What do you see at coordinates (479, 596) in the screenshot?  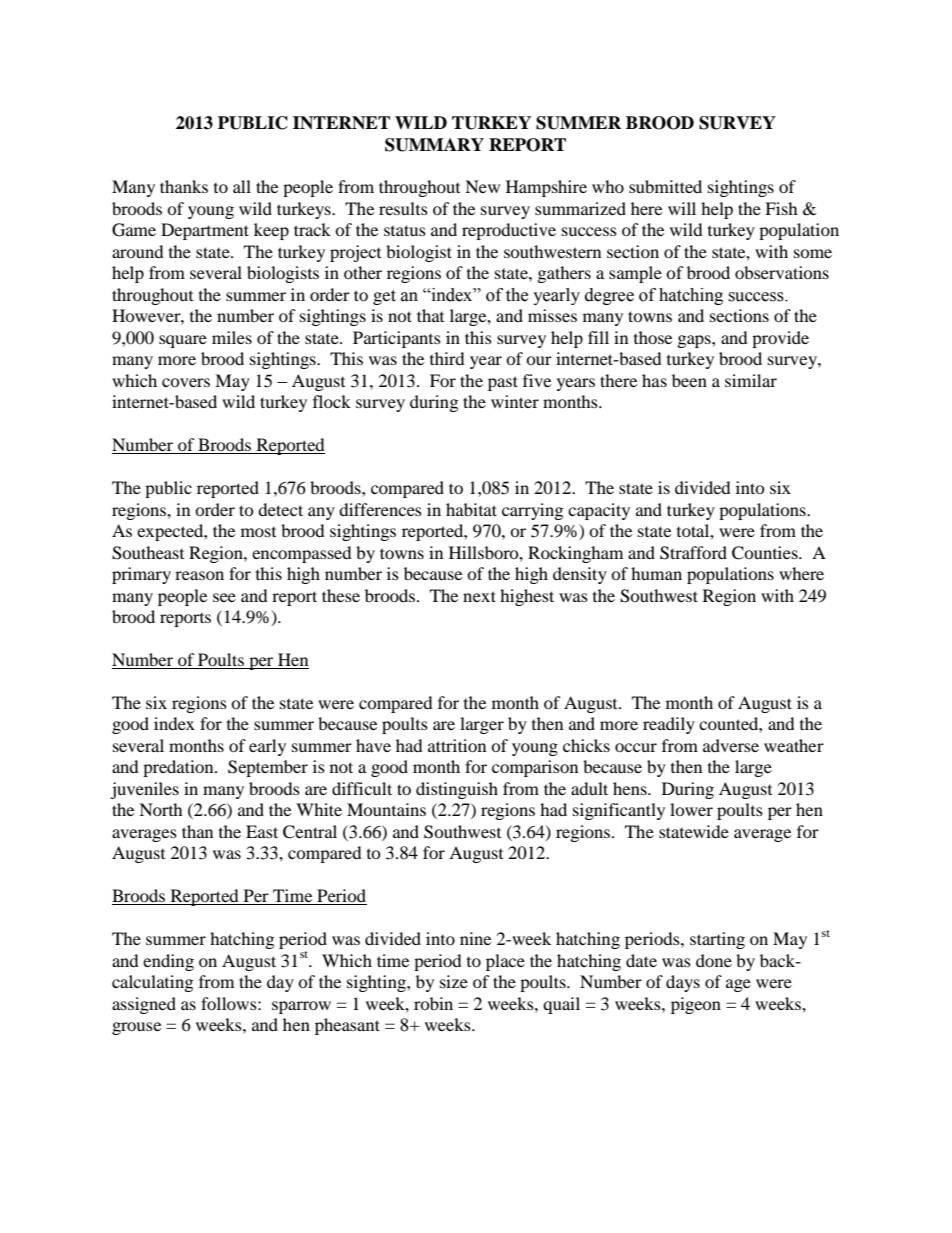 I see `next` at bounding box center [479, 596].
